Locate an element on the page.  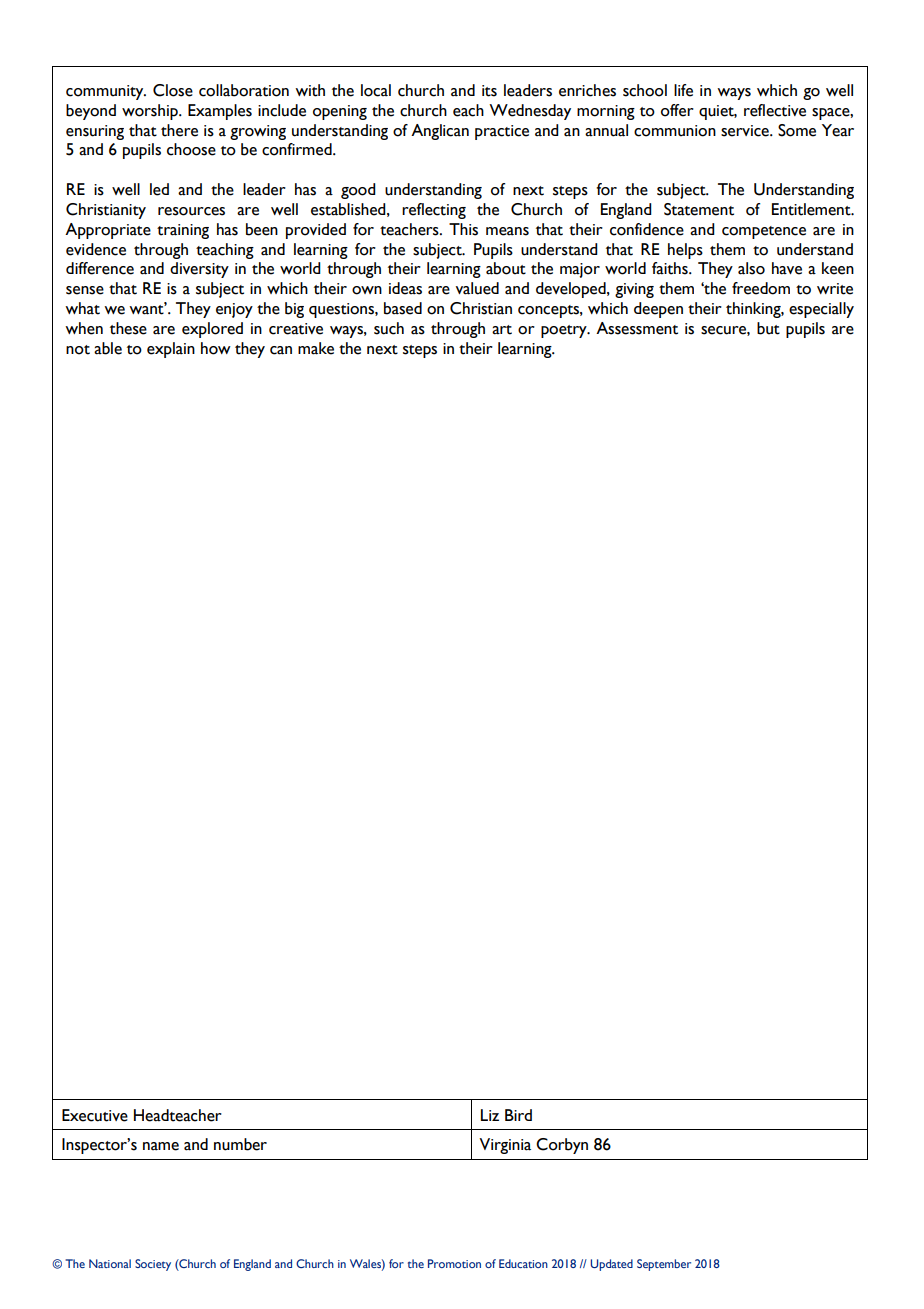
Society is located at coordinates (153, 1265).
